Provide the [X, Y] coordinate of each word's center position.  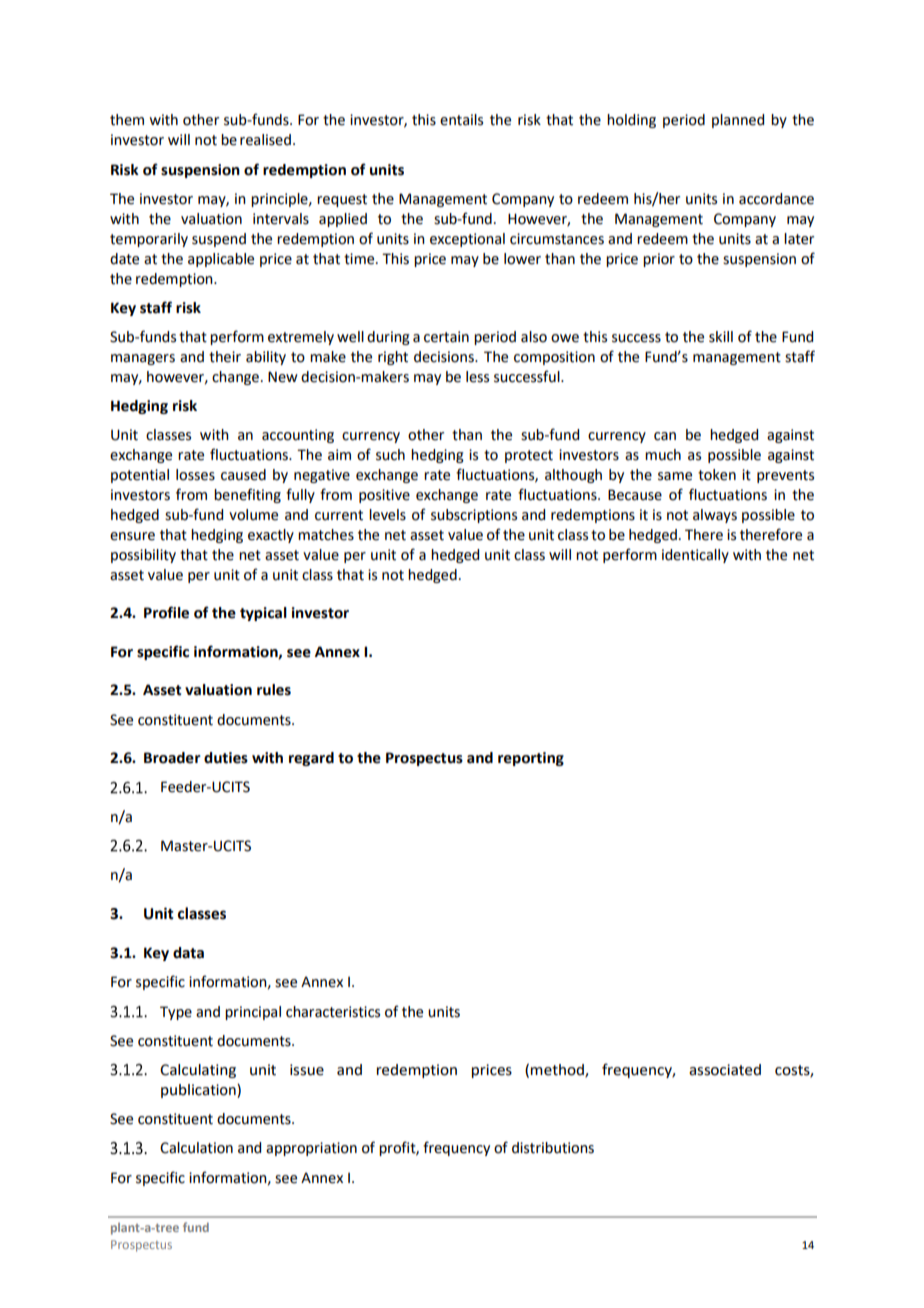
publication [199, 1091]
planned [738, 121]
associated [725, 1070]
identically [695, 556]
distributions [553, 1148]
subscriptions [474, 516]
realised [265, 140]
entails [461, 120]
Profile [166, 612]
